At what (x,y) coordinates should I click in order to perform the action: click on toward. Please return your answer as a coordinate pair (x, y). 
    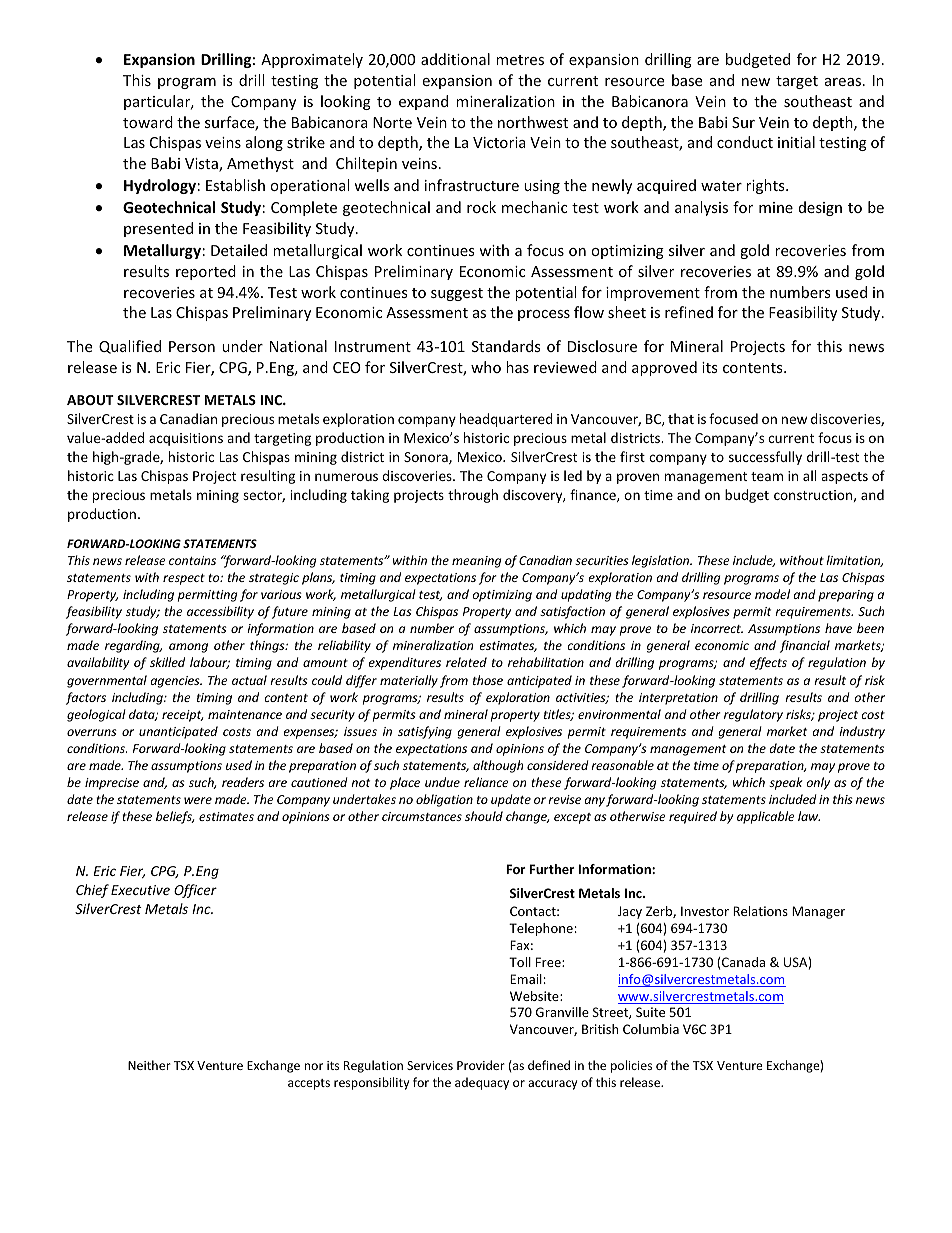
    Looking at the image, I should click on (148, 122).
